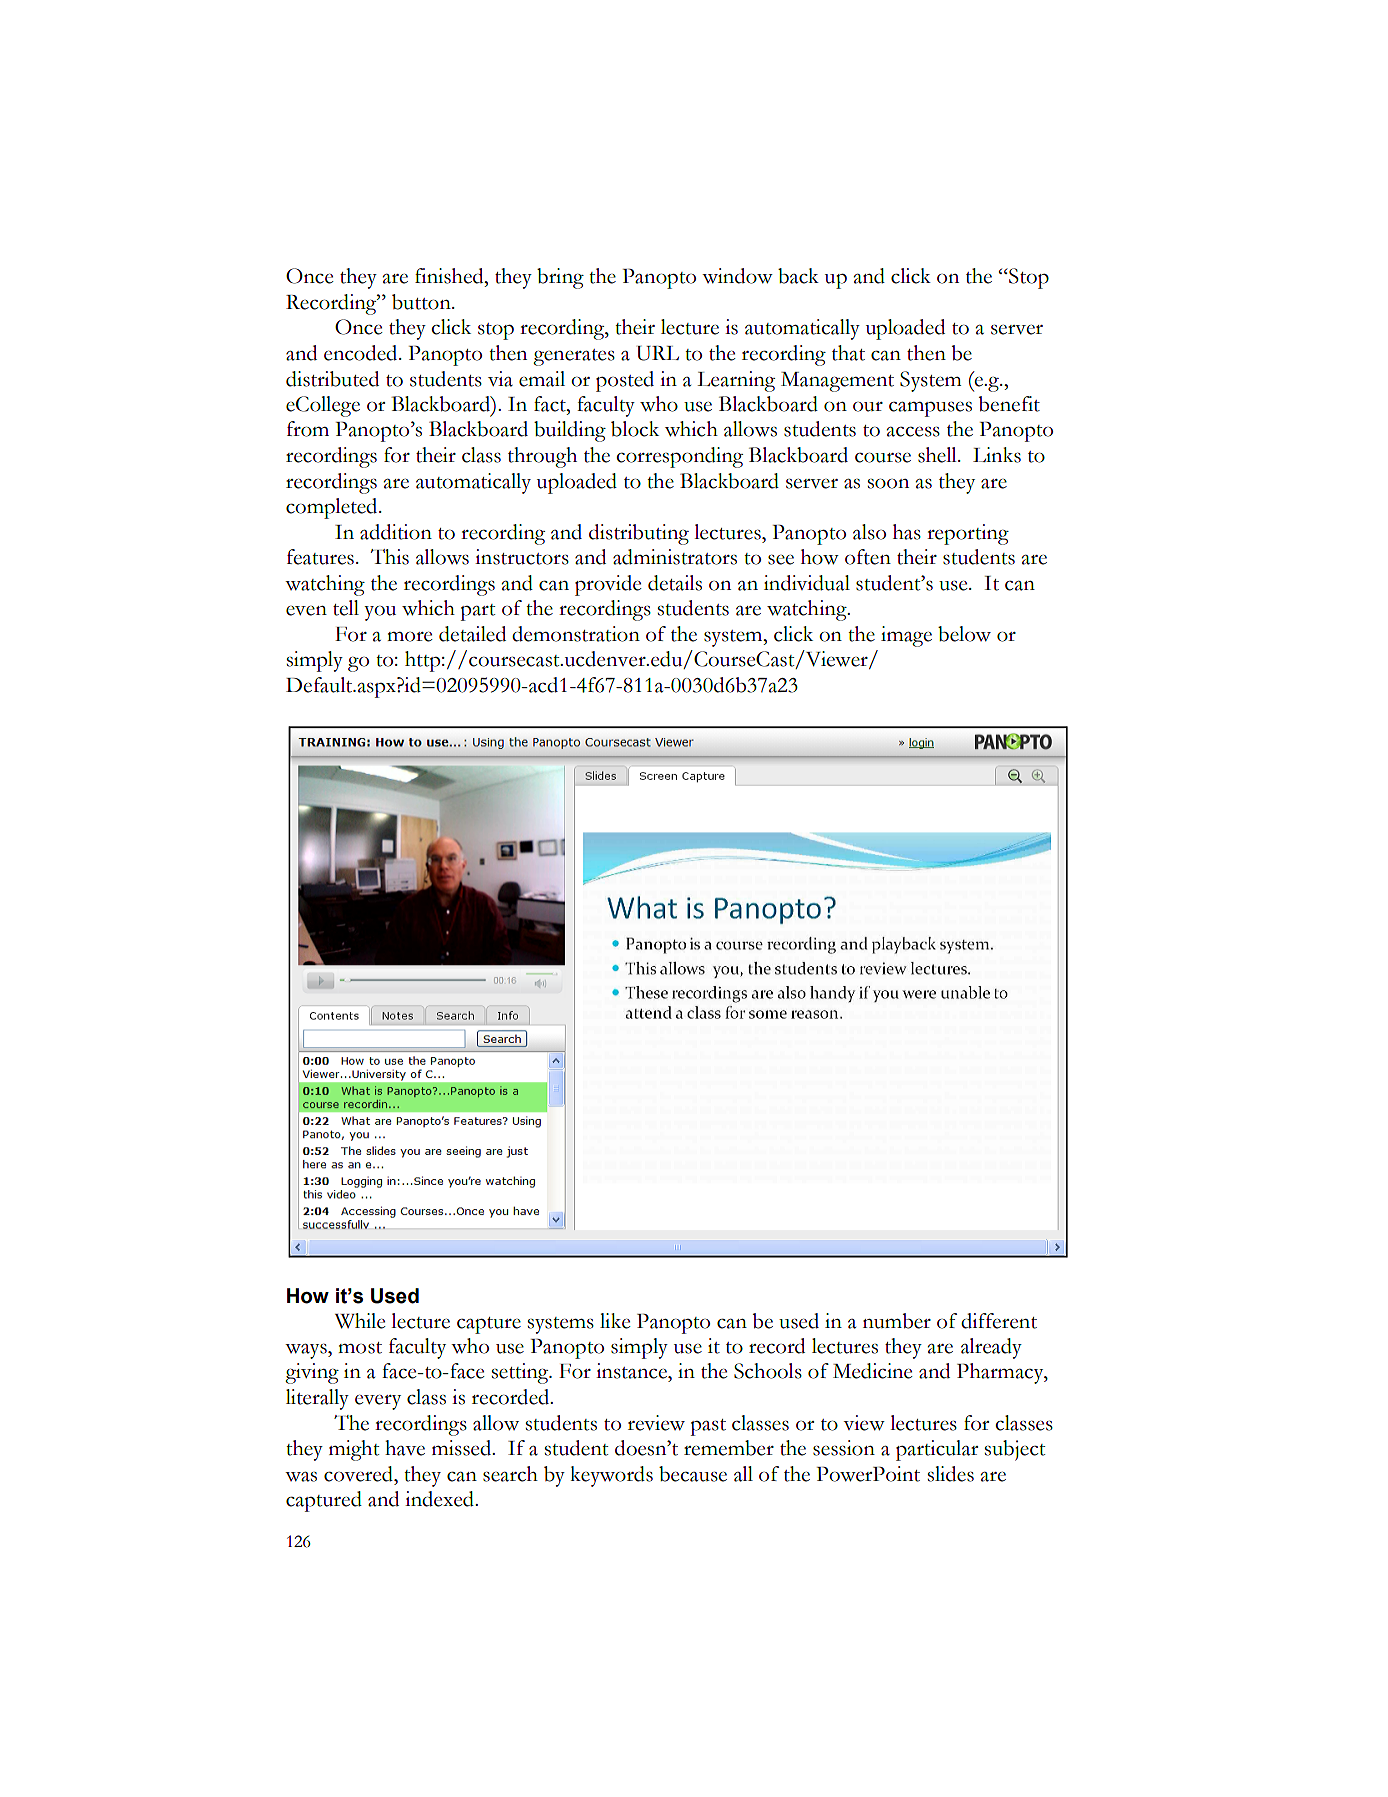 The height and width of the screenshot is (1797, 1388). I want to click on because, so click(693, 1474).
